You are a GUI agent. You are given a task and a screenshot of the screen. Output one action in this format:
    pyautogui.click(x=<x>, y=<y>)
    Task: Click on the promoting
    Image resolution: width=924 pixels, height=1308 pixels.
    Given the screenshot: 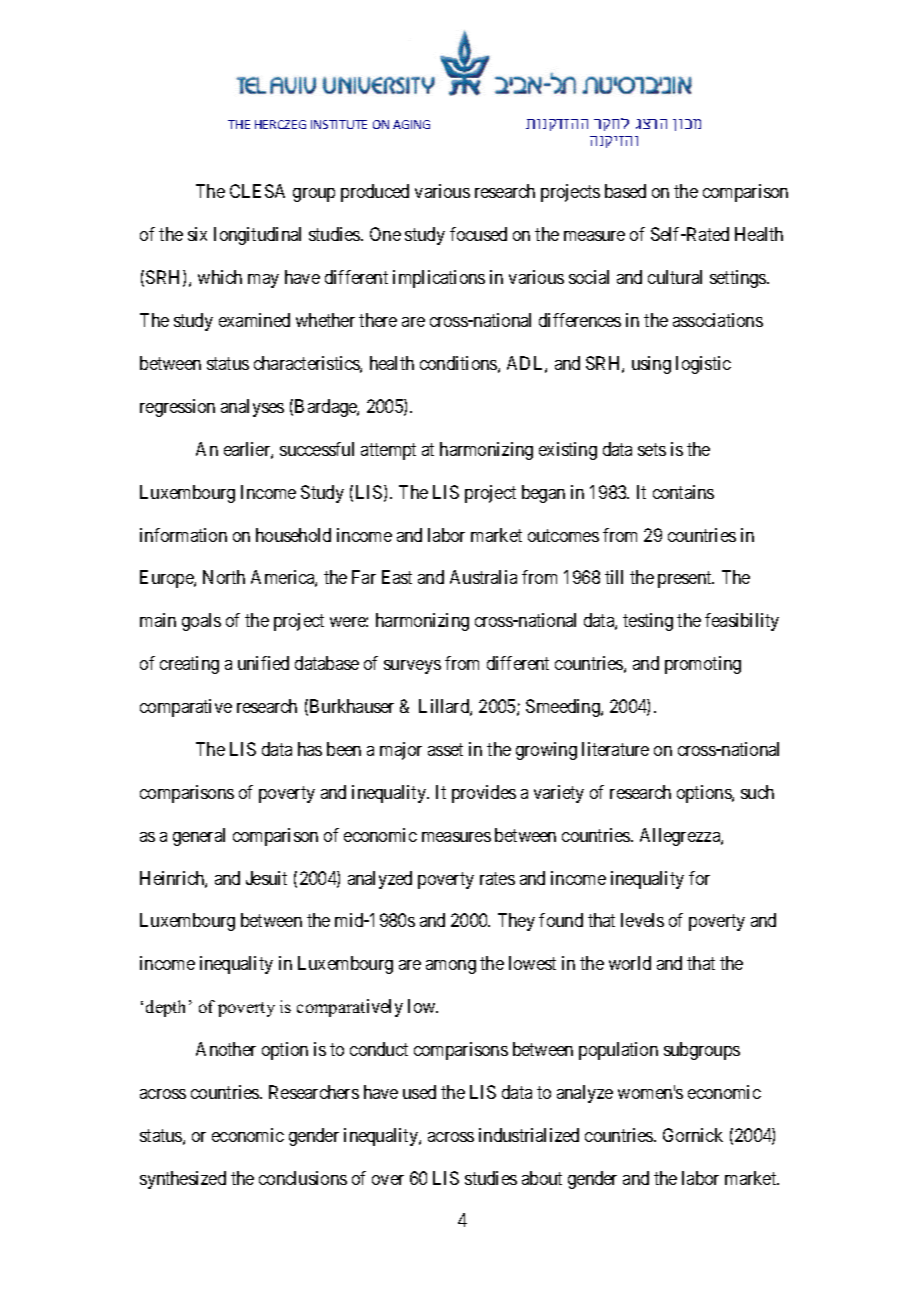 What is the action you would take?
    pyautogui.click(x=703, y=665)
